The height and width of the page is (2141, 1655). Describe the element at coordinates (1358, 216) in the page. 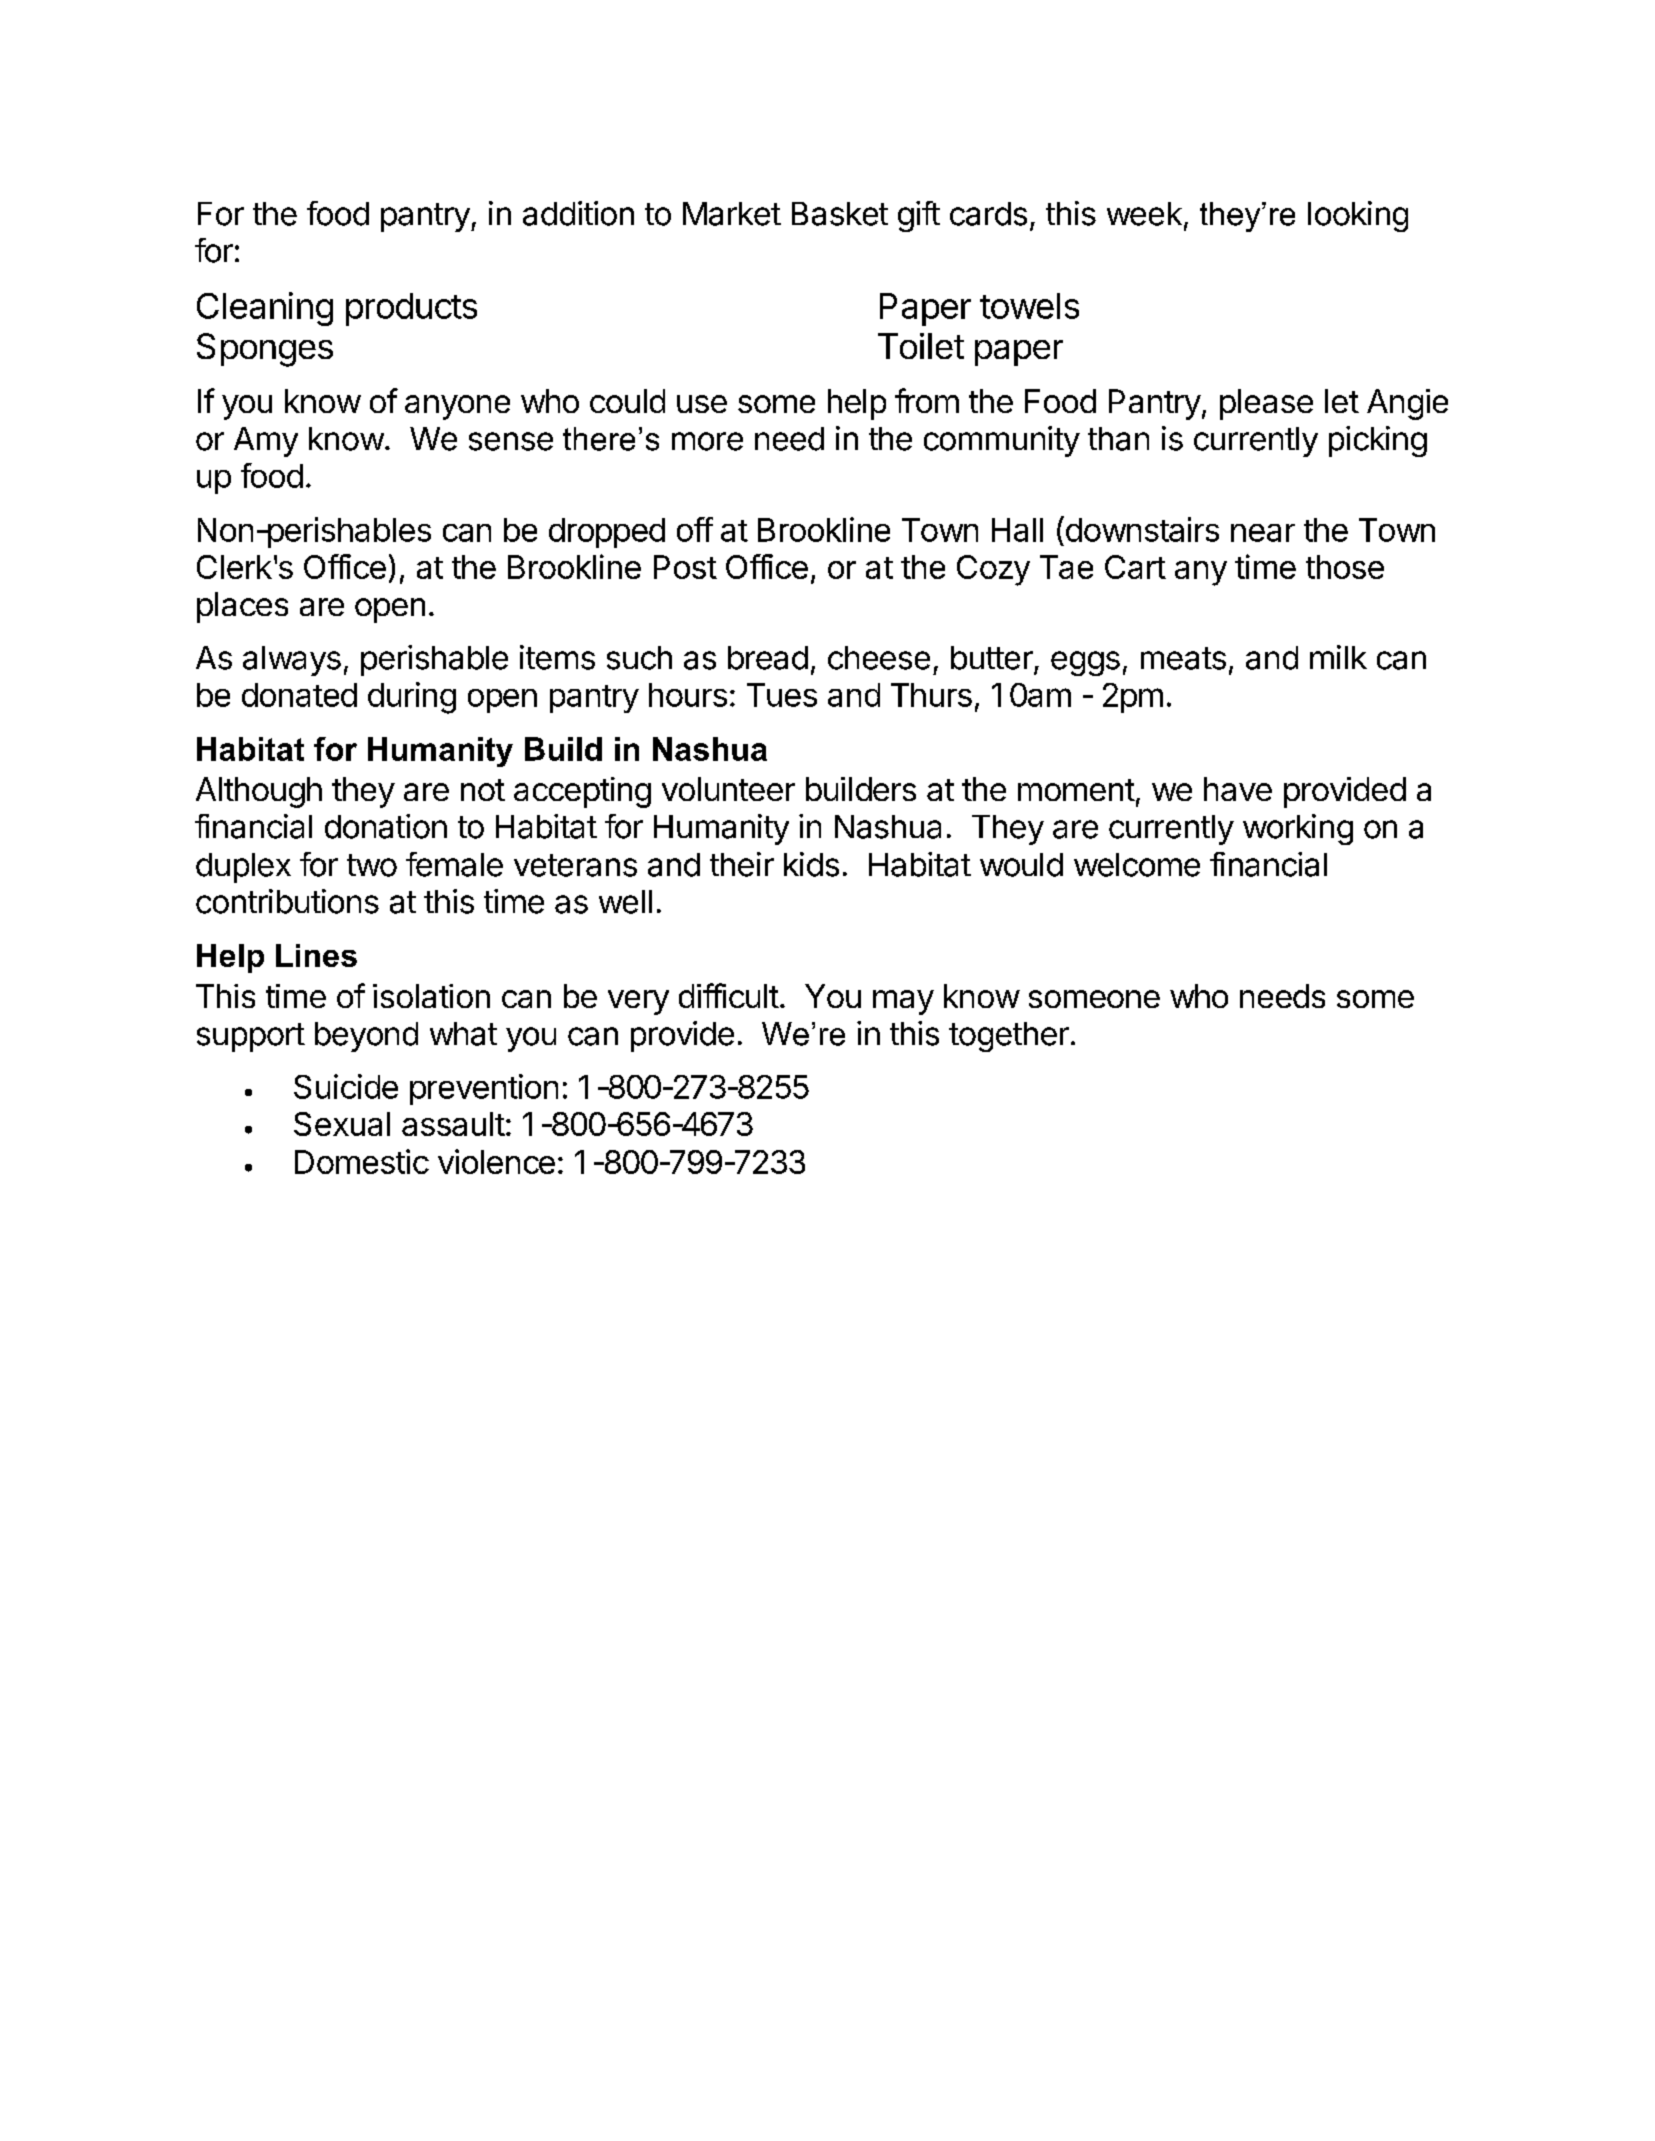

I see `looking` at that location.
